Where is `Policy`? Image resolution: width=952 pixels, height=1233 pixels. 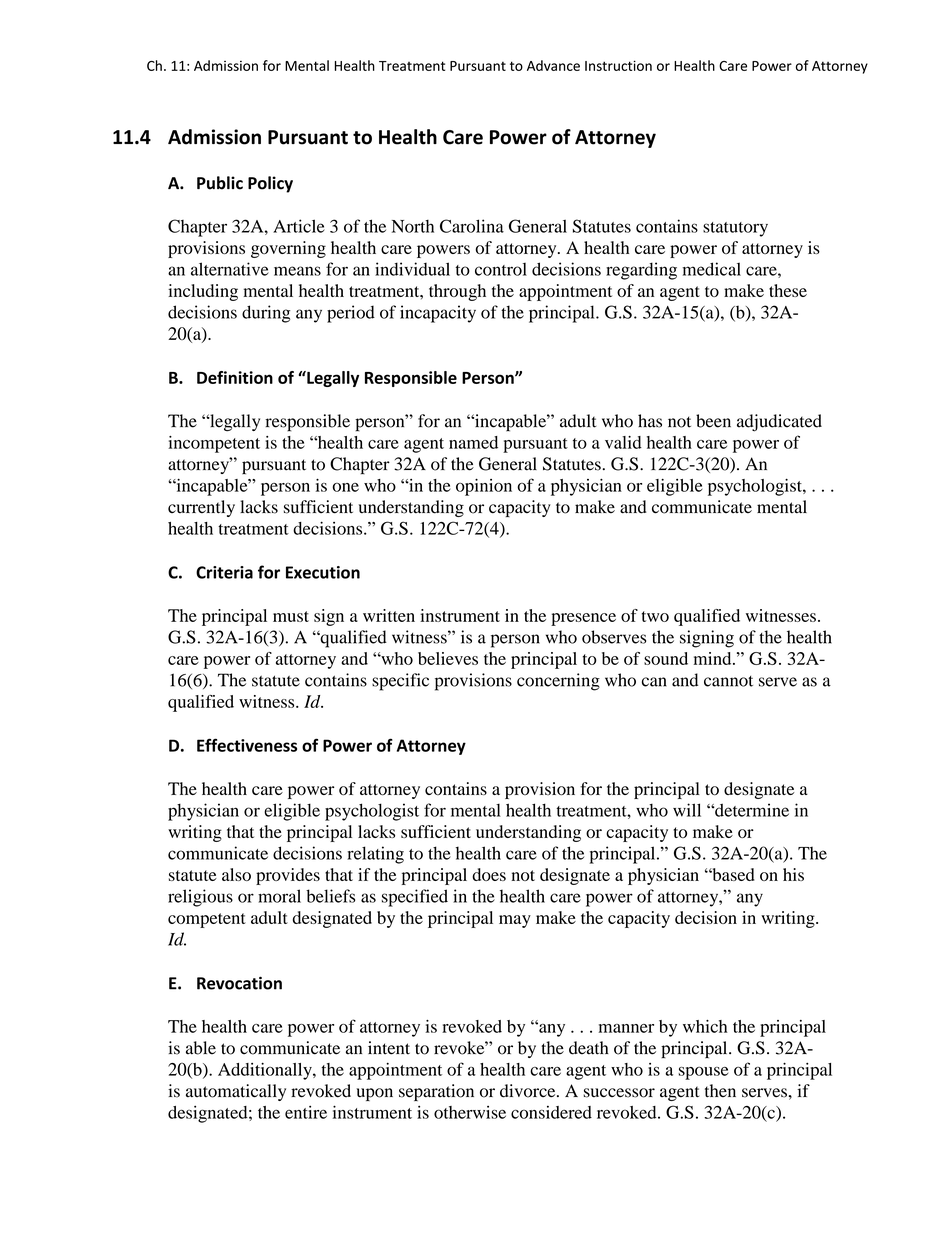
Policy is located at coordinates (270, 184).
